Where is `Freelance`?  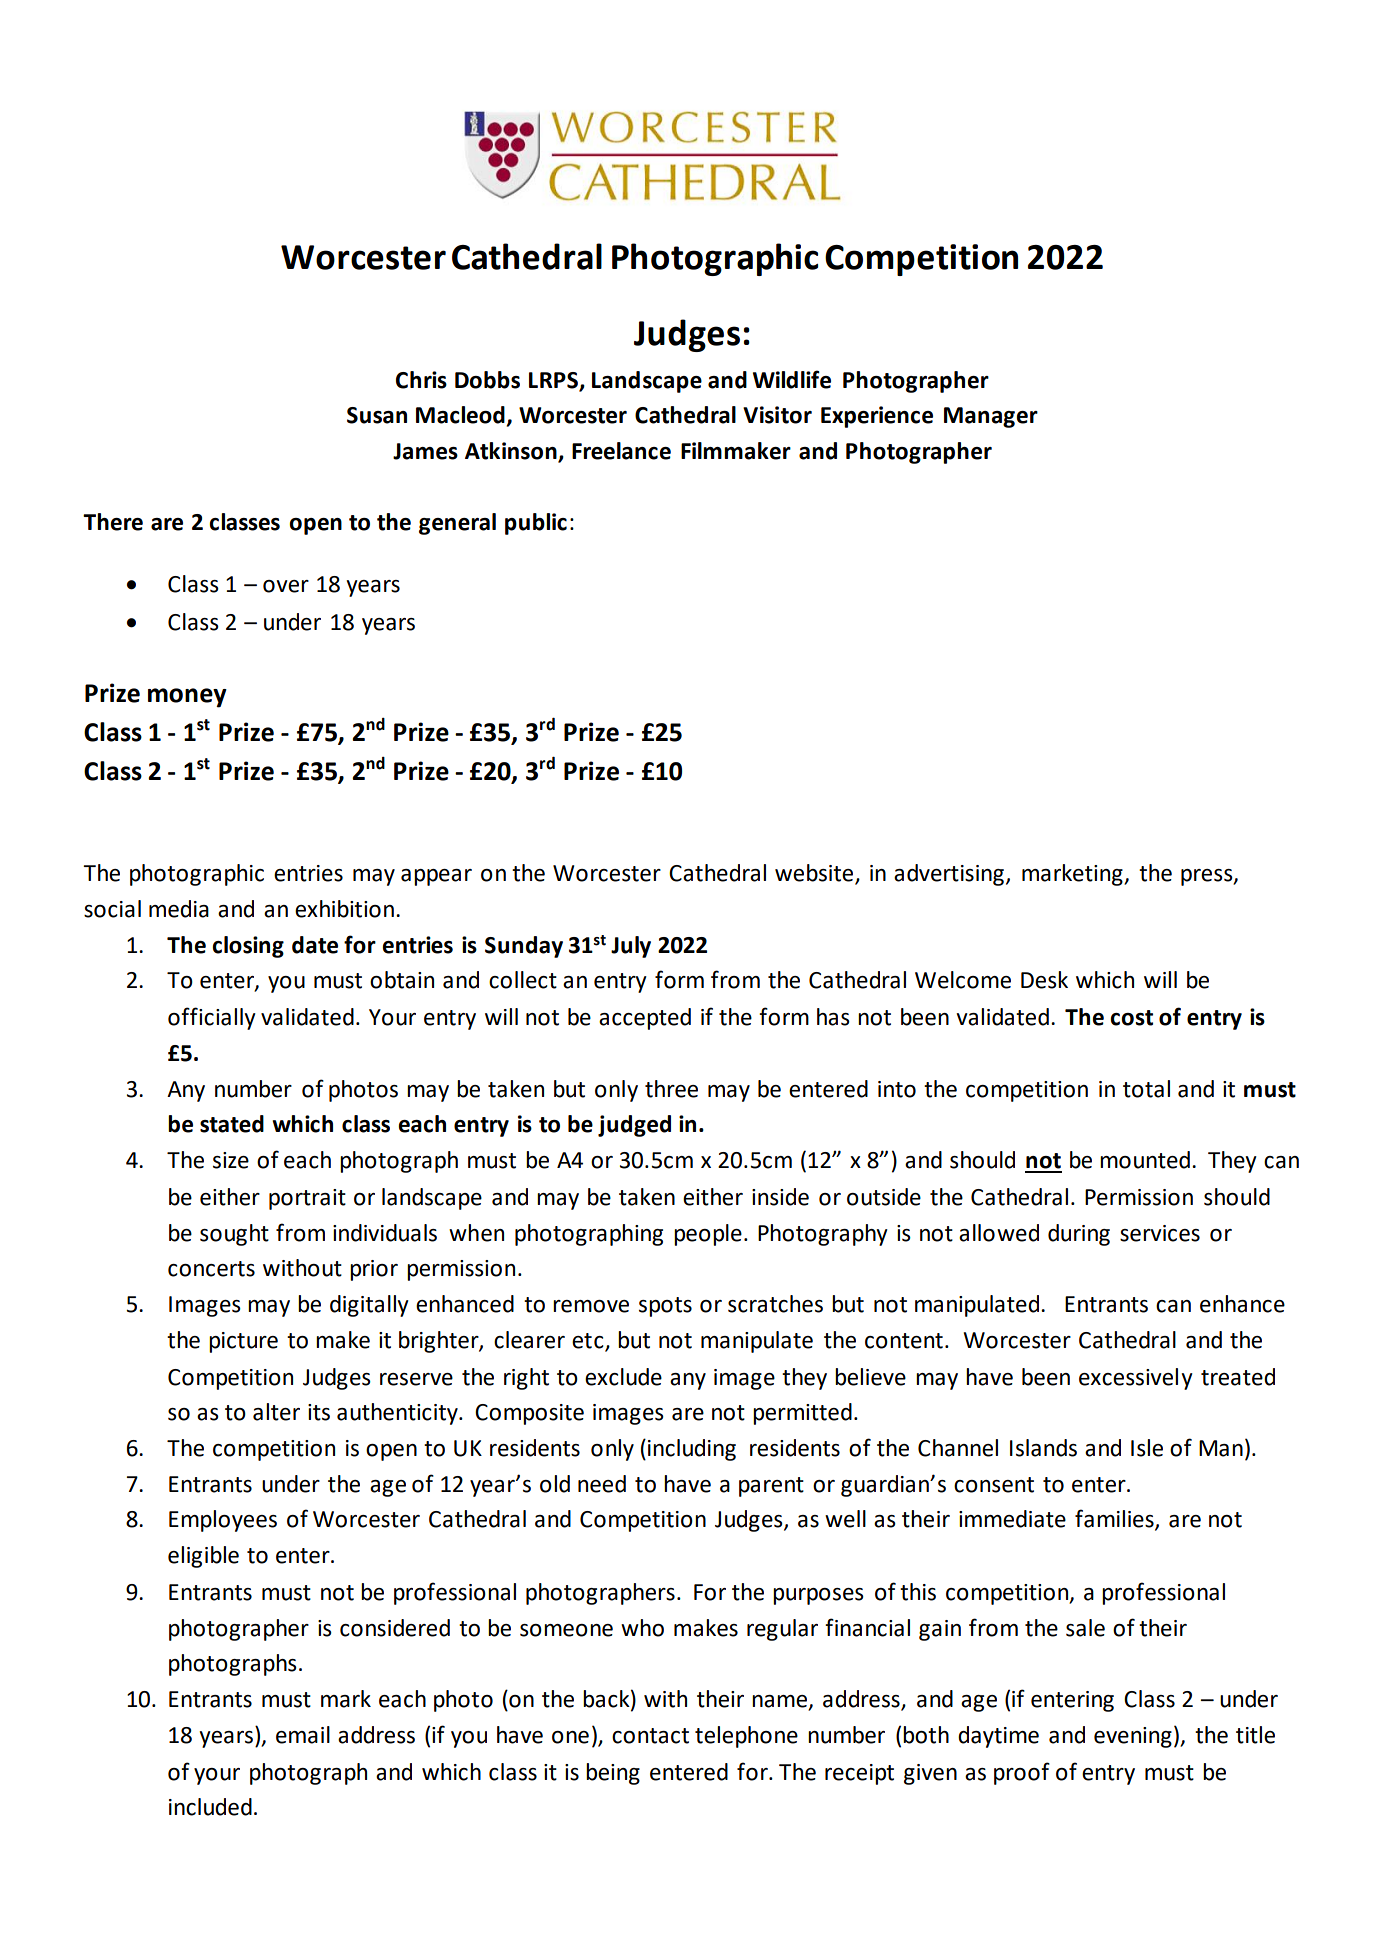 Freelance is located at coordinates (621, 451).
